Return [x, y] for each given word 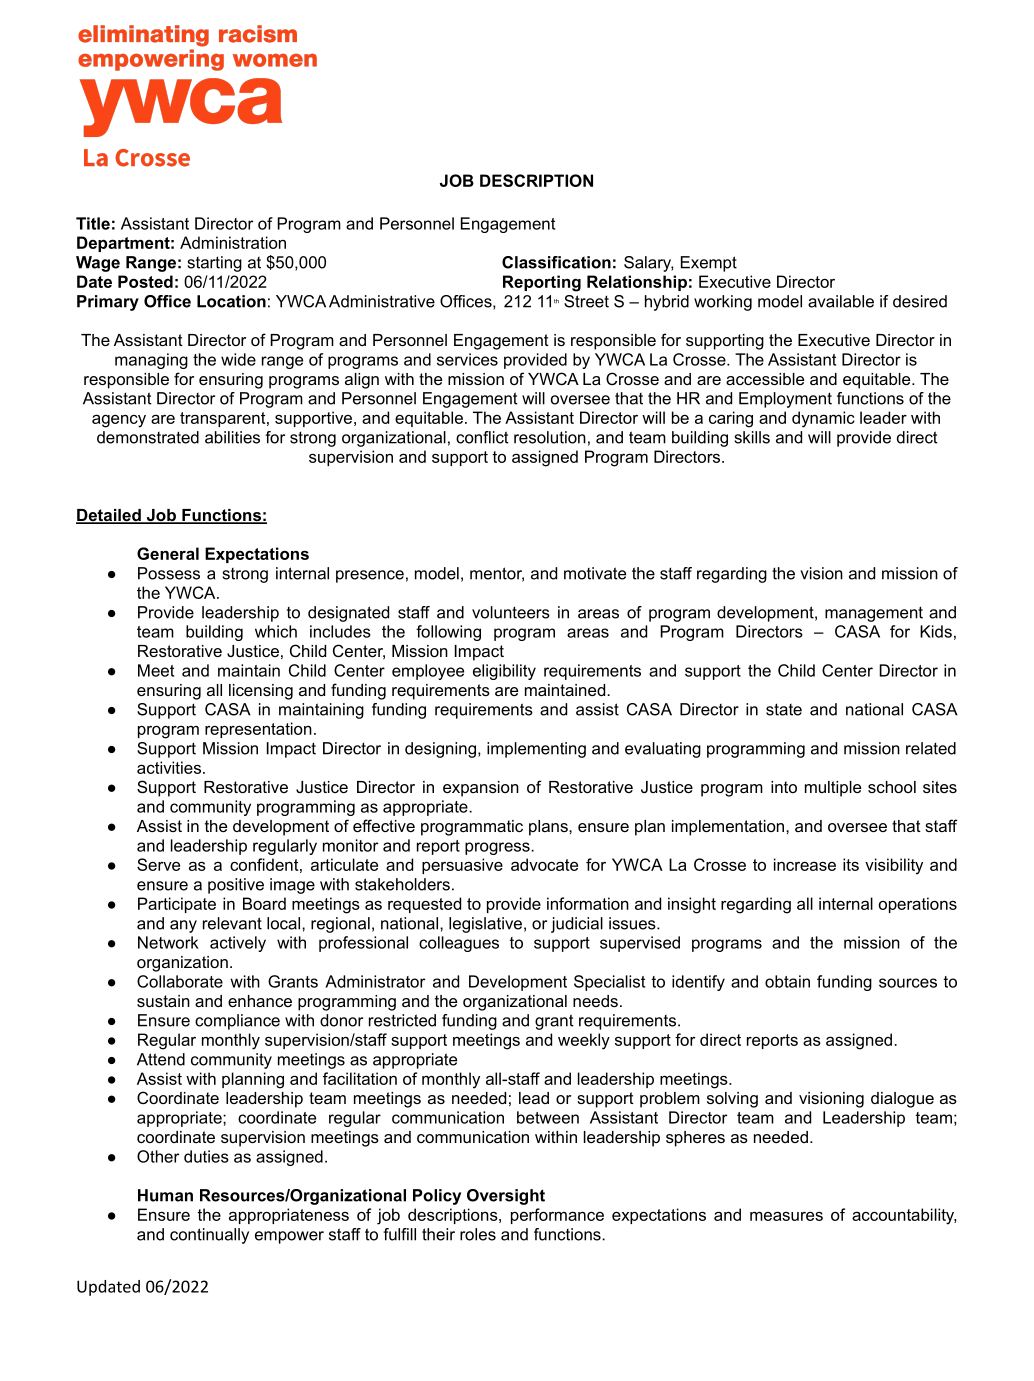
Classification [556, 262]
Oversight [506, 1197]
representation [258, 730]
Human [165, 1195]
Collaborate [180, 981]
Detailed [109, 516]
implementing [536, 750]
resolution [550, 437]
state [784, 709]
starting [214, 264]
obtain [787, 981]
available [841, 301]
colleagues [459, 944]
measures [786, 1216]
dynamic [823, 419]
